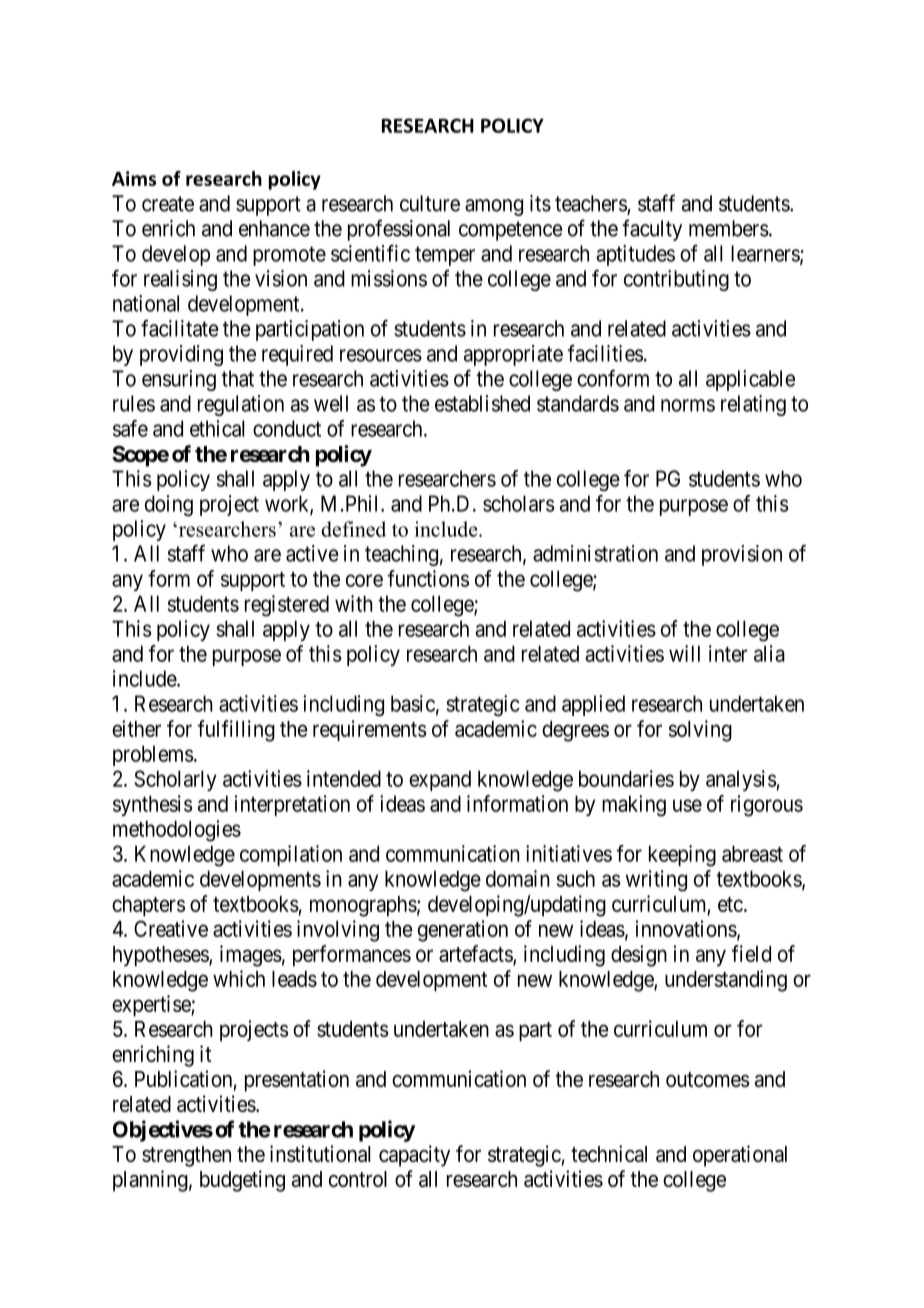 Image resolution: width=924 pixels, height=1308 pixels. What do you see at coordinates (430, 203) in the image?
I see `culture` at bounding box center [430, 203].
